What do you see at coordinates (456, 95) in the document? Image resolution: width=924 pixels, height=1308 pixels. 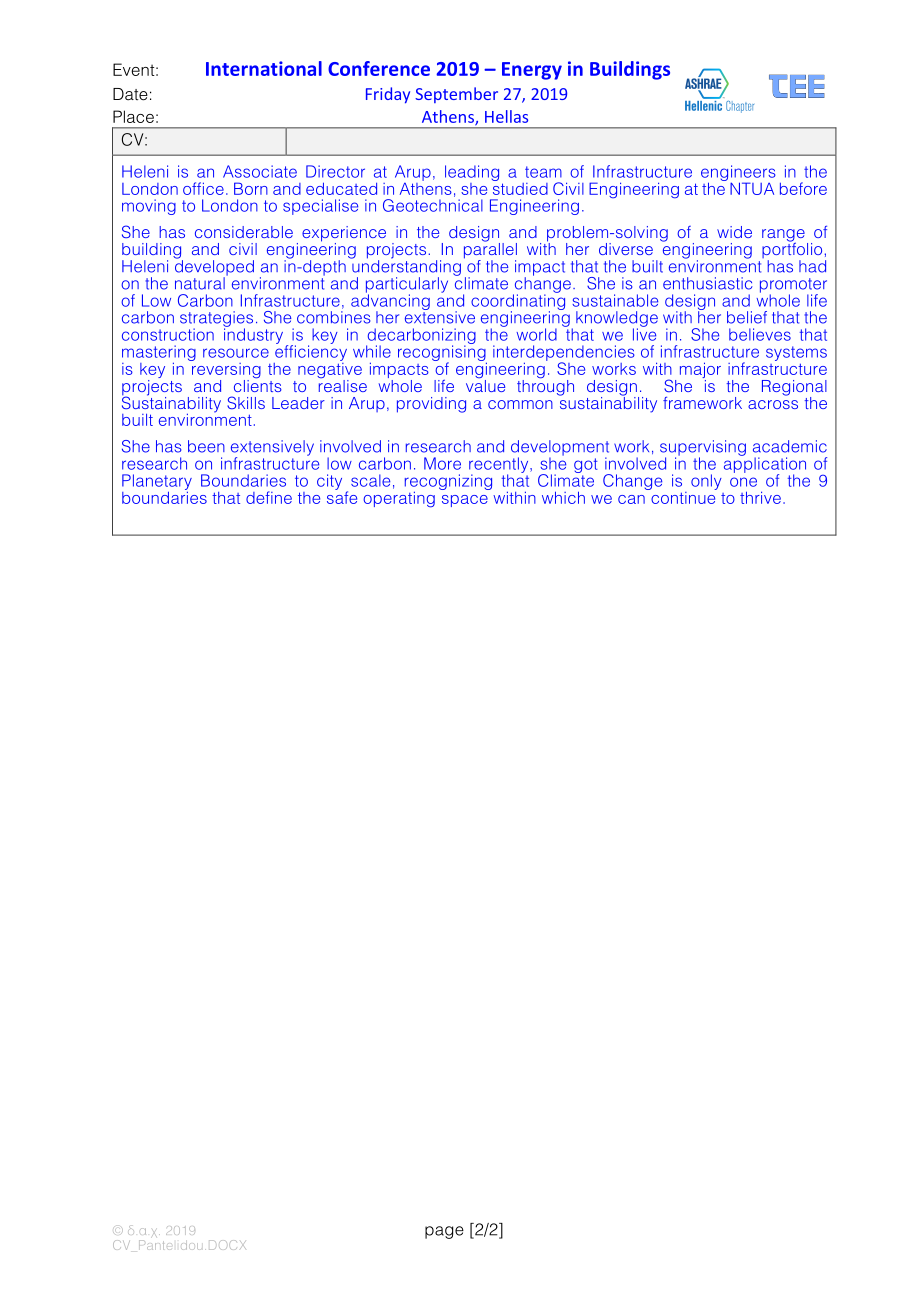 I see `September` at bounding box center [456, 95].
